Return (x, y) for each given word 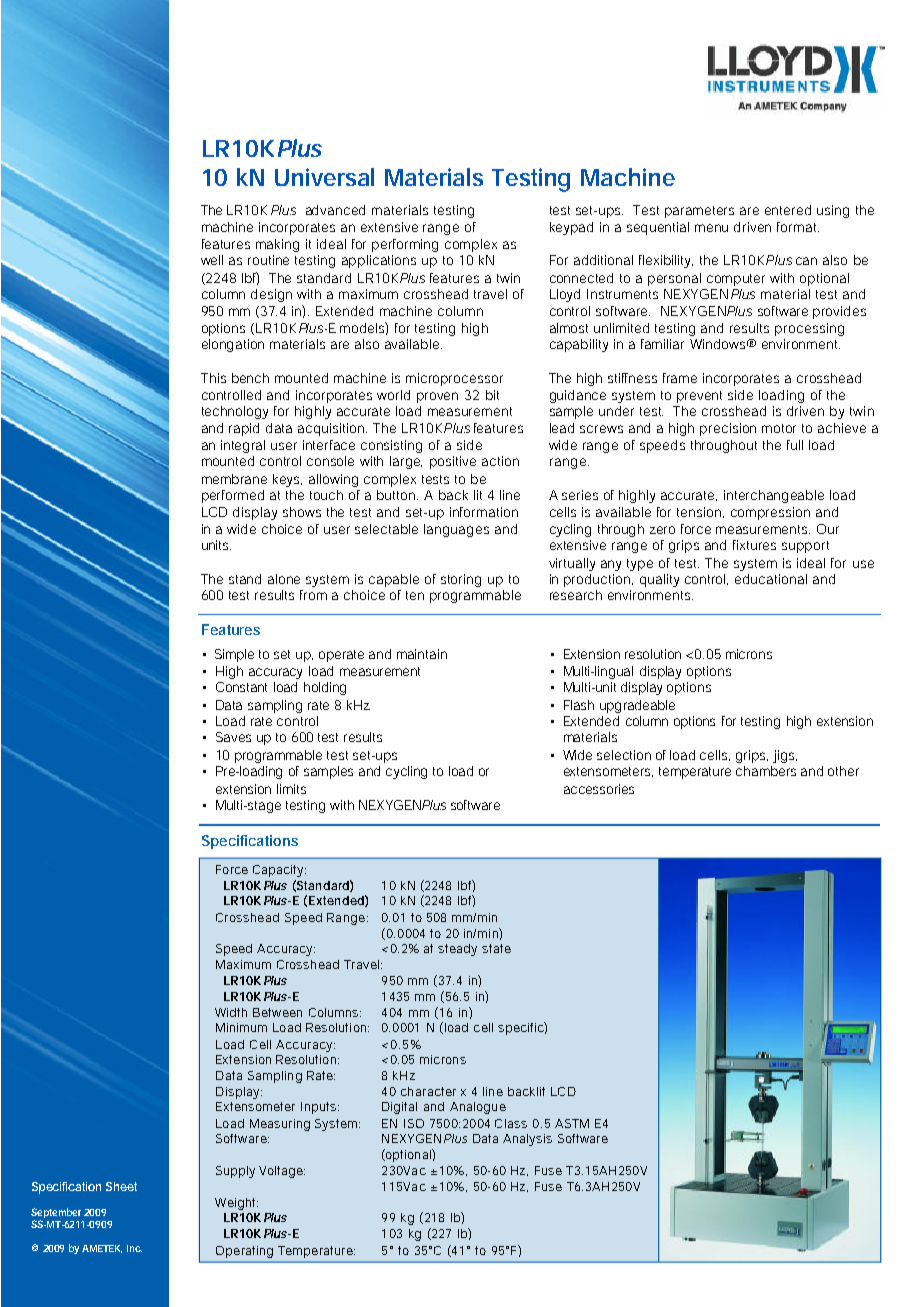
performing (405, 245)
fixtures (754, 545)
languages (456, 530)
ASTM (572, 1123)
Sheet (121, 1186)
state (496, 948)
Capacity (279, 871)
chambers (766, 771)
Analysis (527, 1140)
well (212, 260)
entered (788, 210)
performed (233, 496)
